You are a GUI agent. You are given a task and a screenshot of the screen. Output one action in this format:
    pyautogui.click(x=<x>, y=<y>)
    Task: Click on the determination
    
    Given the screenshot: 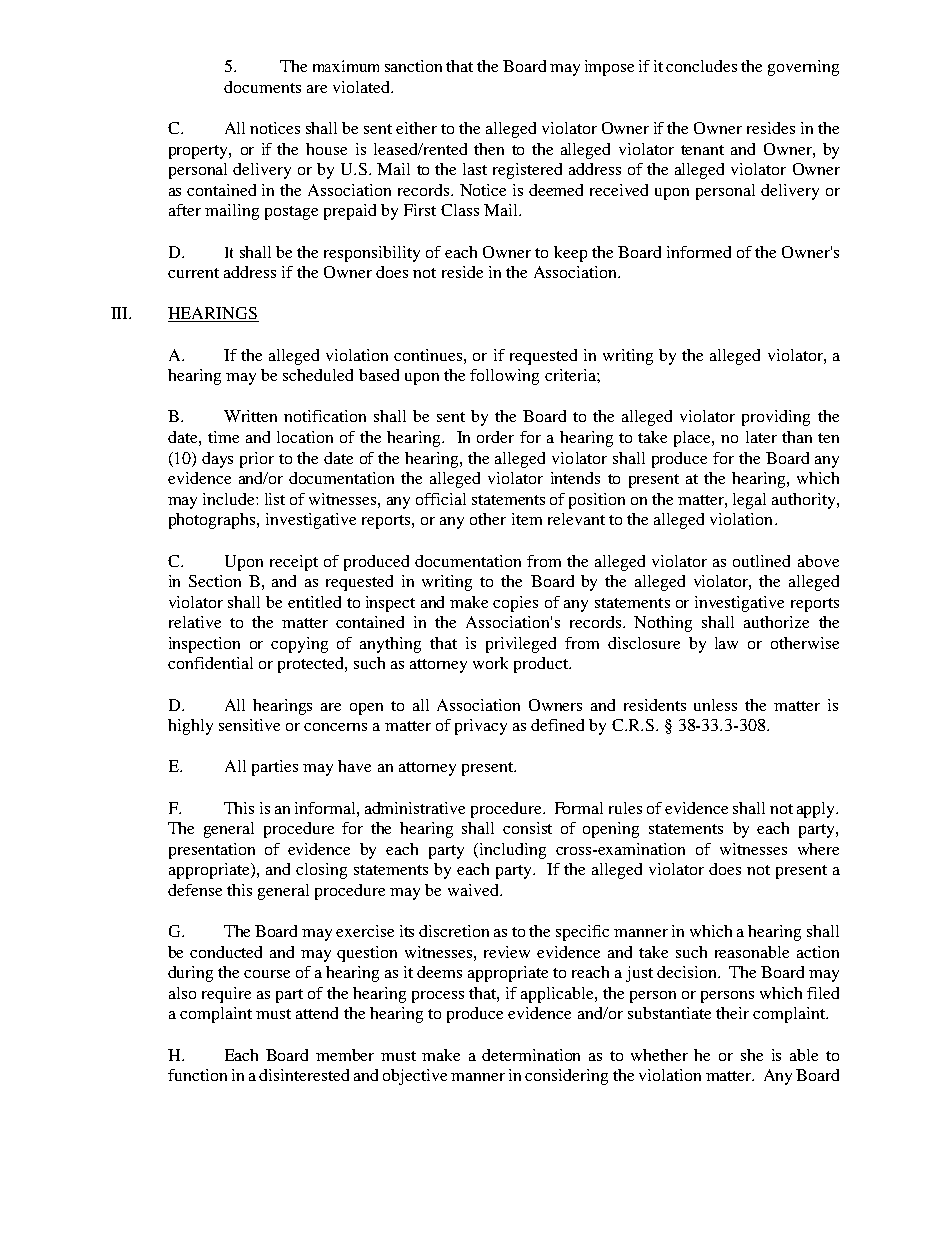 What is the action you would take?
    pyautogui.click(x=531, y=1055)
